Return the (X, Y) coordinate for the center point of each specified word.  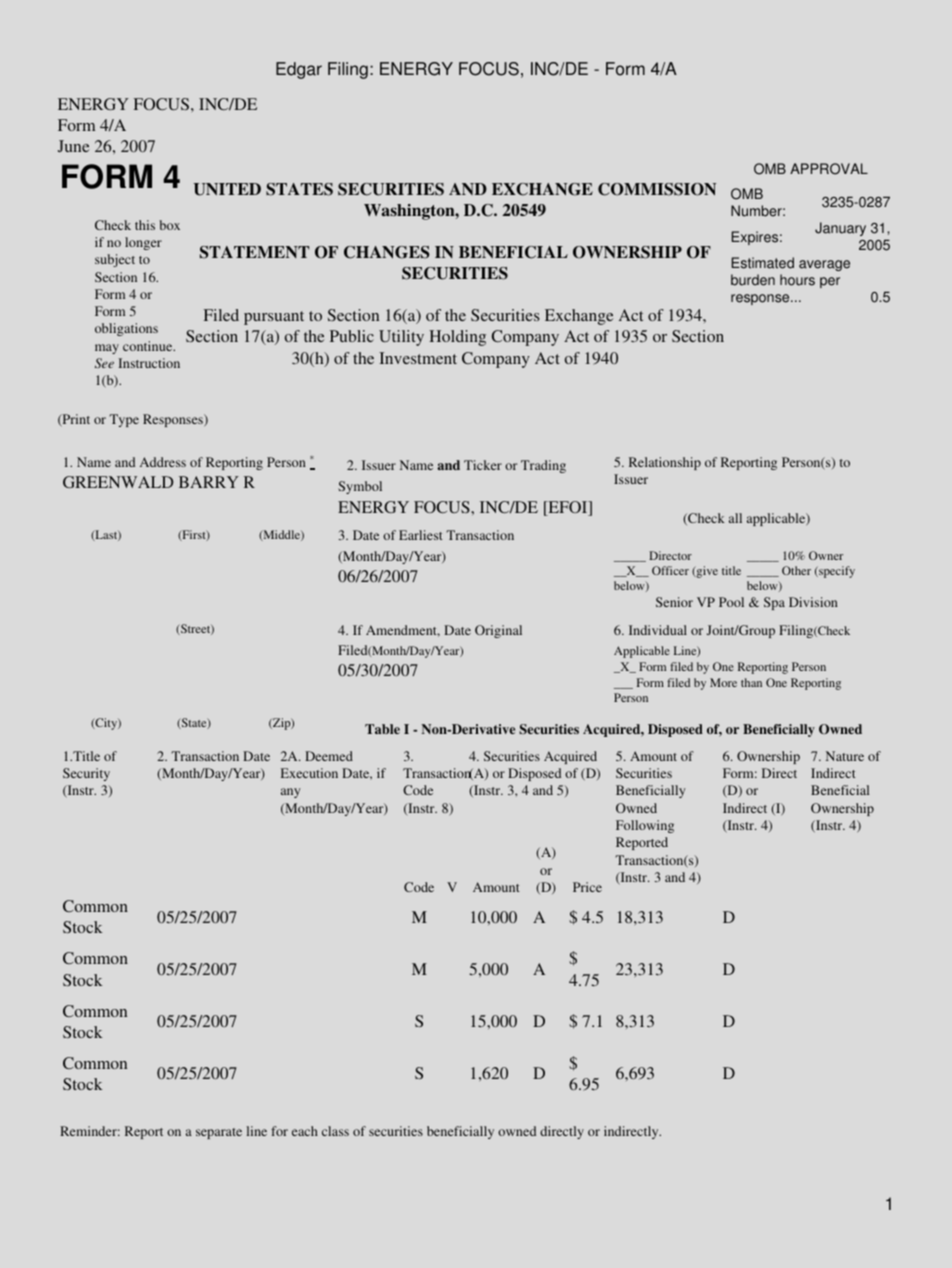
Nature (845, 756)
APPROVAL (829, 169)
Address (163, 462)
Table (382, 729)
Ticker (483, 465)
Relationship (665, 463)
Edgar (299, 70)
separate (219, 1133)
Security (86, 774)
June (73, 146)
